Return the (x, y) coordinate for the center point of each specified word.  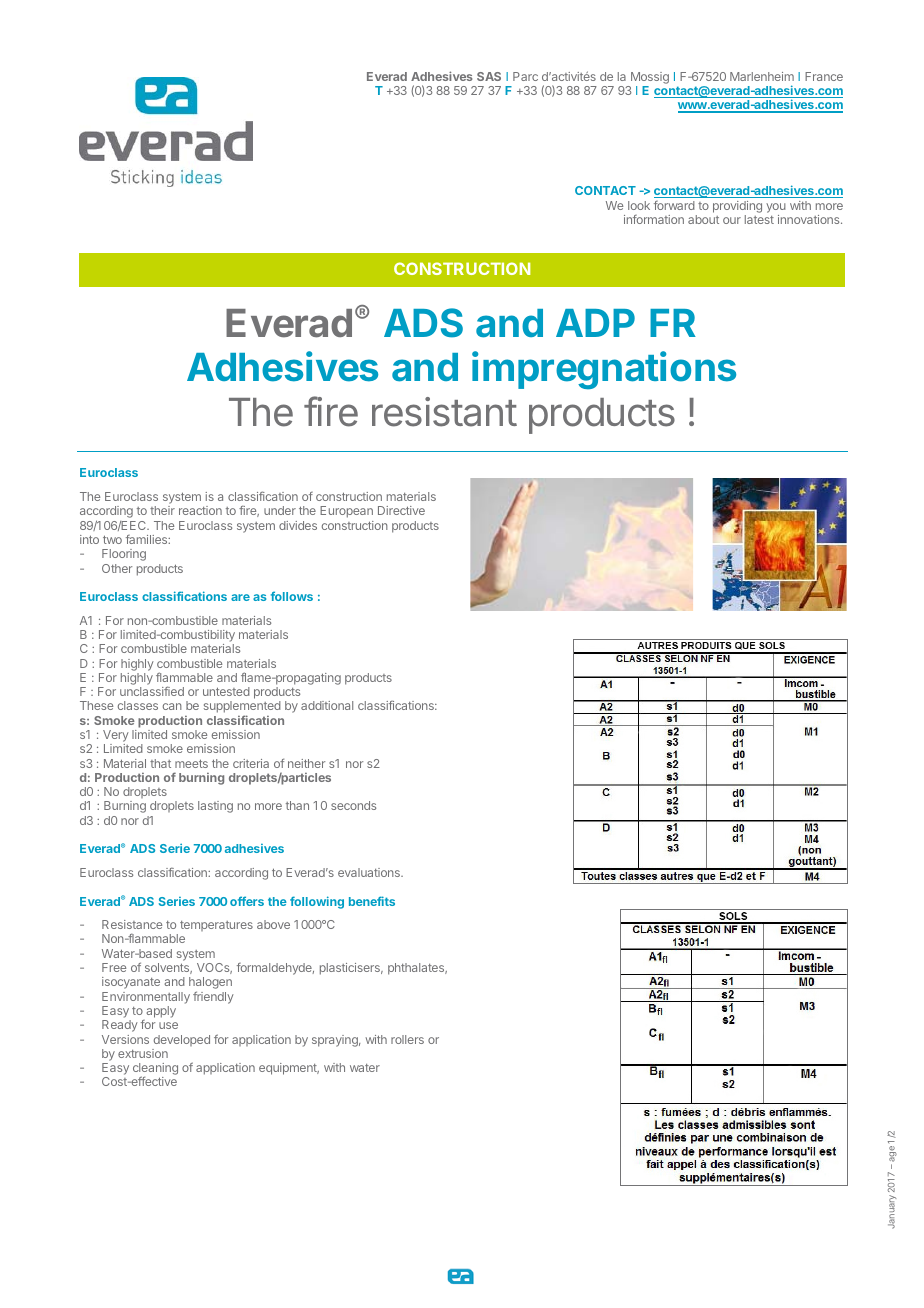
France (824, 76)
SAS (489, 76)
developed (182, 1040)
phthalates (417, 969)
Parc (525, 76)
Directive (401, 510)
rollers (407, 1039)
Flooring (124, 555)
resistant (444, 412)
